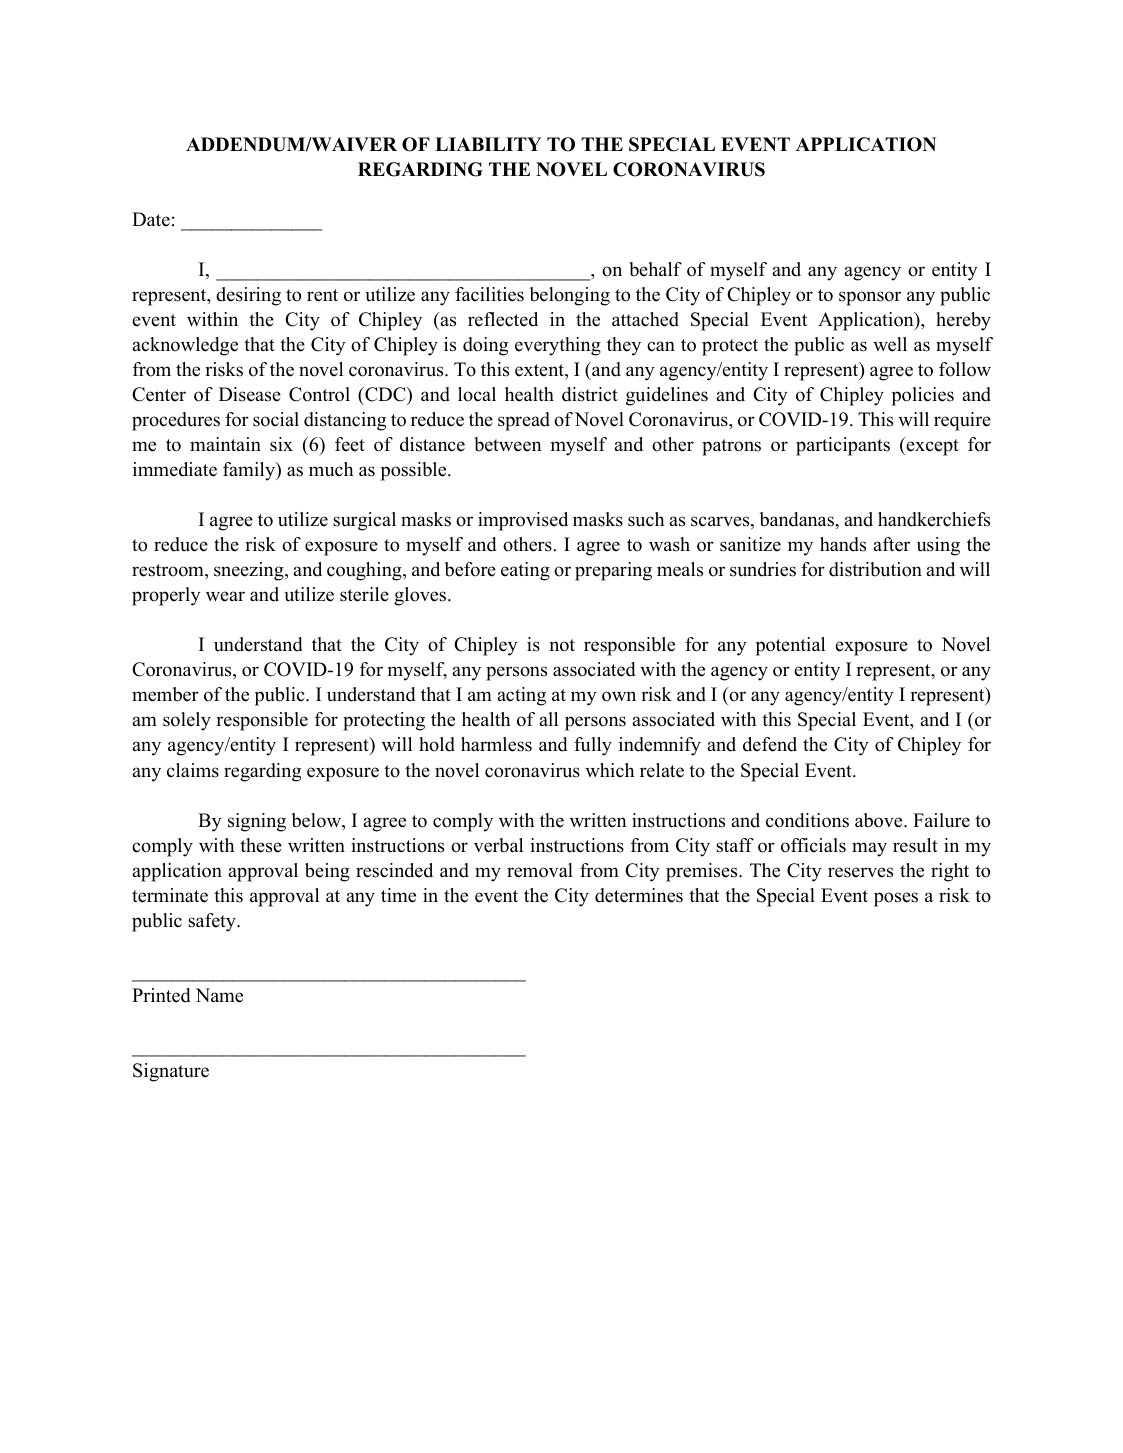 This page has height=1453, width=1123. Describe the element at coordinates (843, 446) in the page. I see `participants` at that location.
